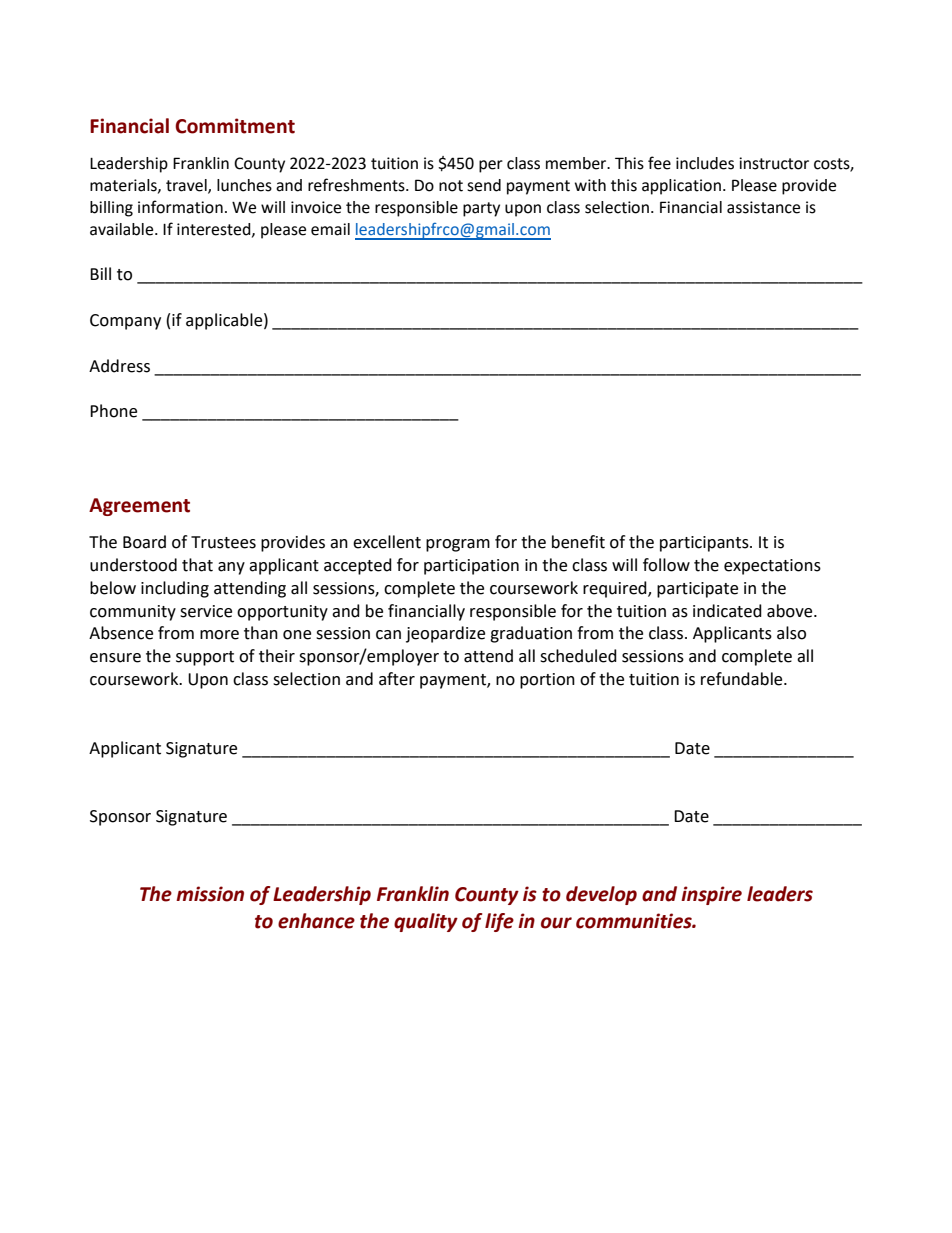 Image resolution: width=952 pixels, height=1233 pixels. I want to click on mission, so click(210, 894).
